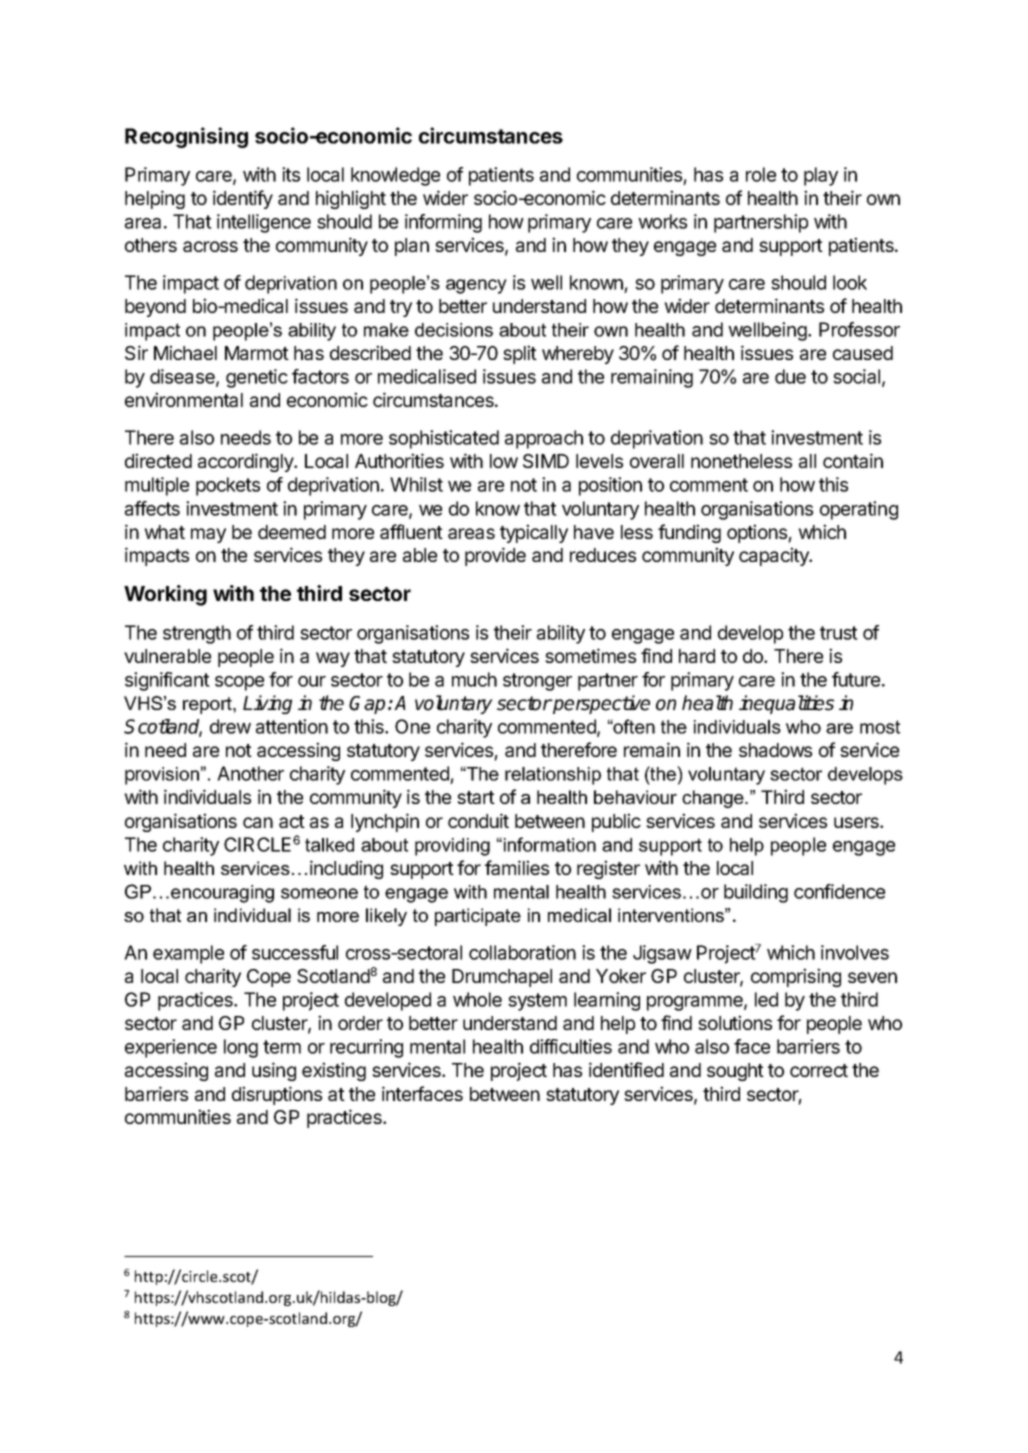 Image resolution: width=1028 pixels, height=1453 pixels. What do you see at coordinates (197, 634) in the screenshot?
I see `strength` at bounding box center [197, 634].
